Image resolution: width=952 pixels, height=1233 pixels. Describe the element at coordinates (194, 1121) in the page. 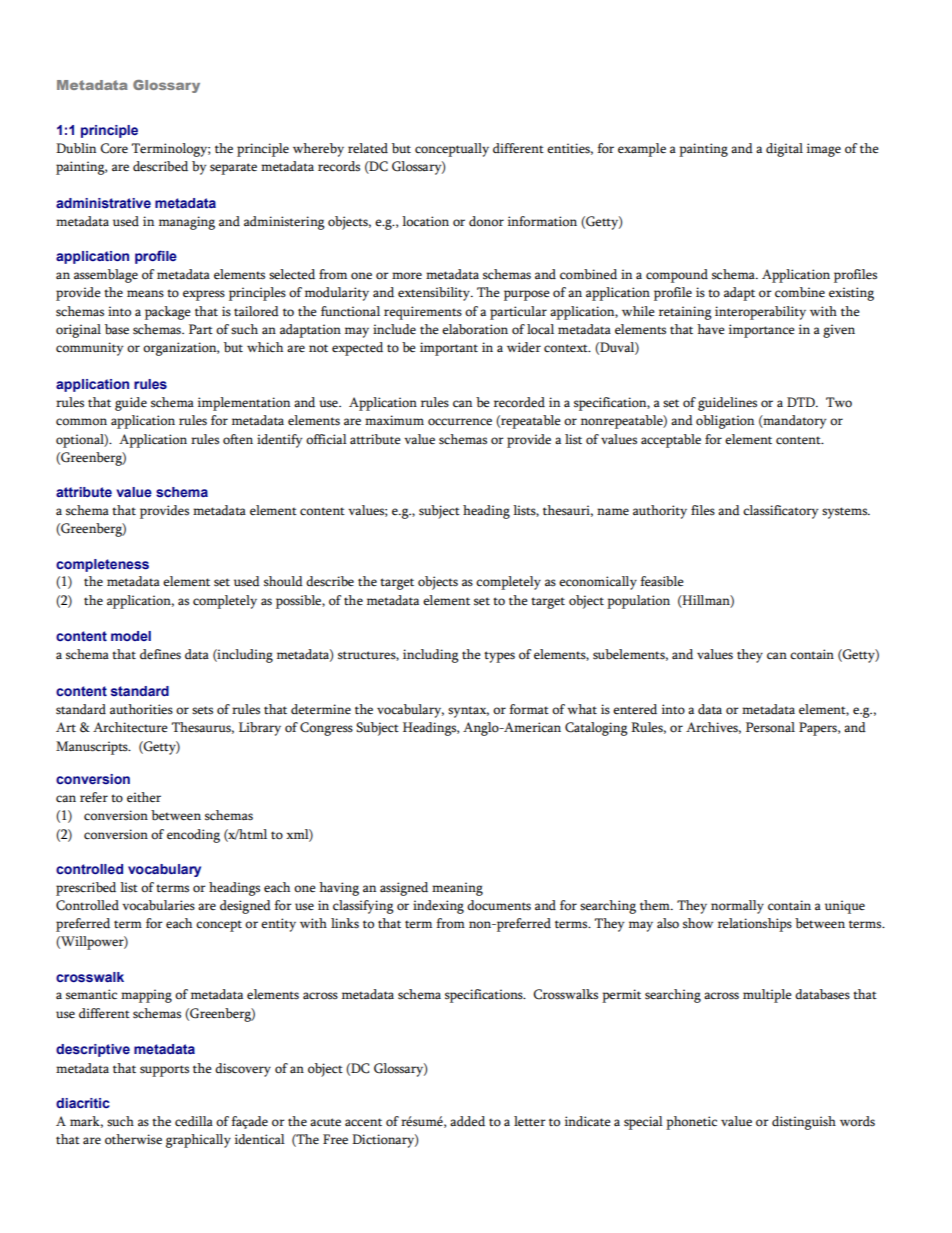

I see `cedilla` at that location.
